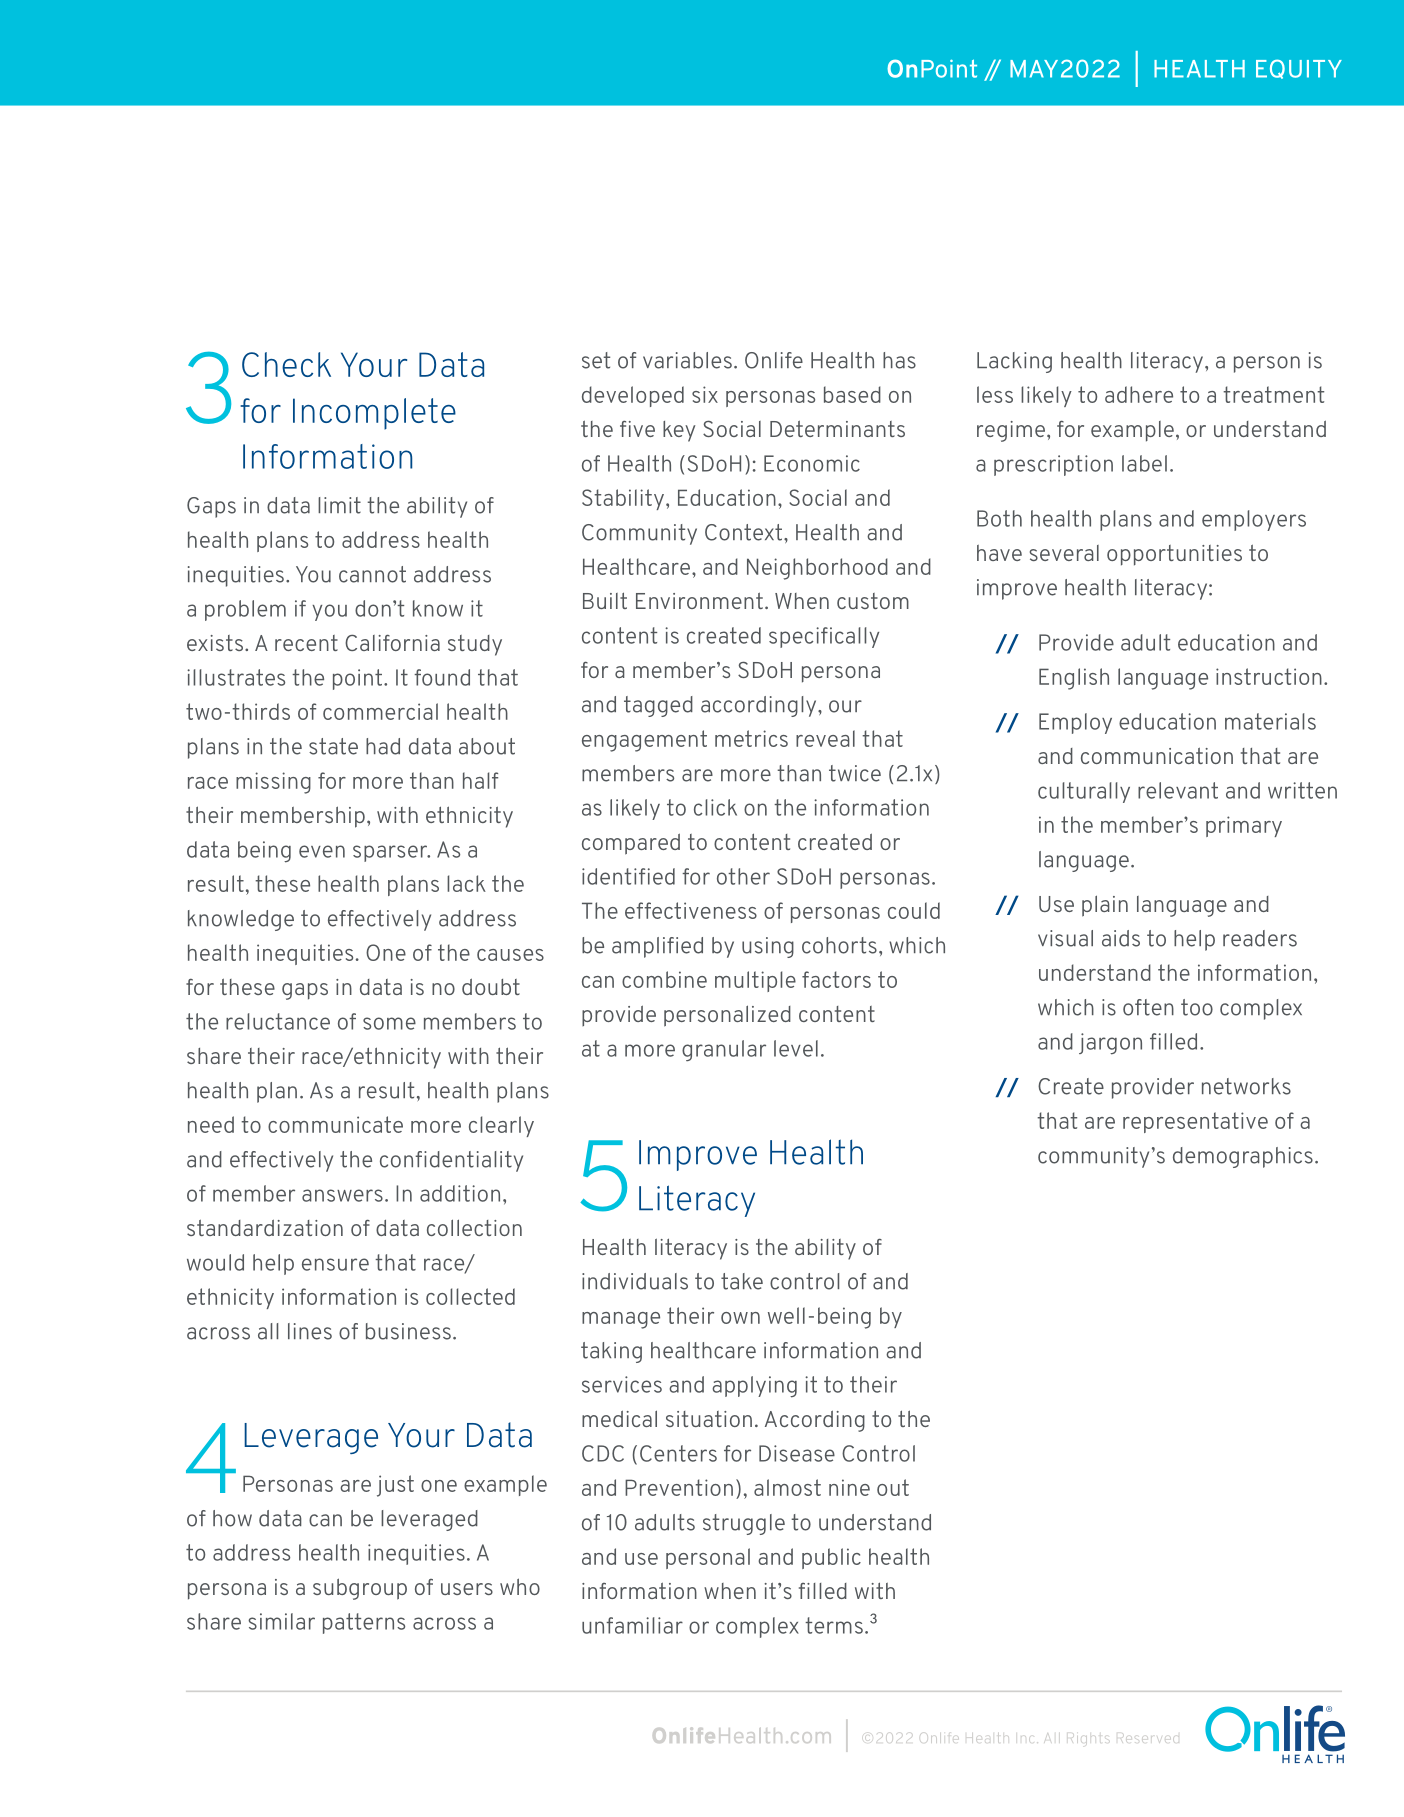 This screenshot has width=1404, height=1817. What do you see at coordinates (335, 1264) in the screenshot?
I see `ensure` at bounding box center [335, 1264].
